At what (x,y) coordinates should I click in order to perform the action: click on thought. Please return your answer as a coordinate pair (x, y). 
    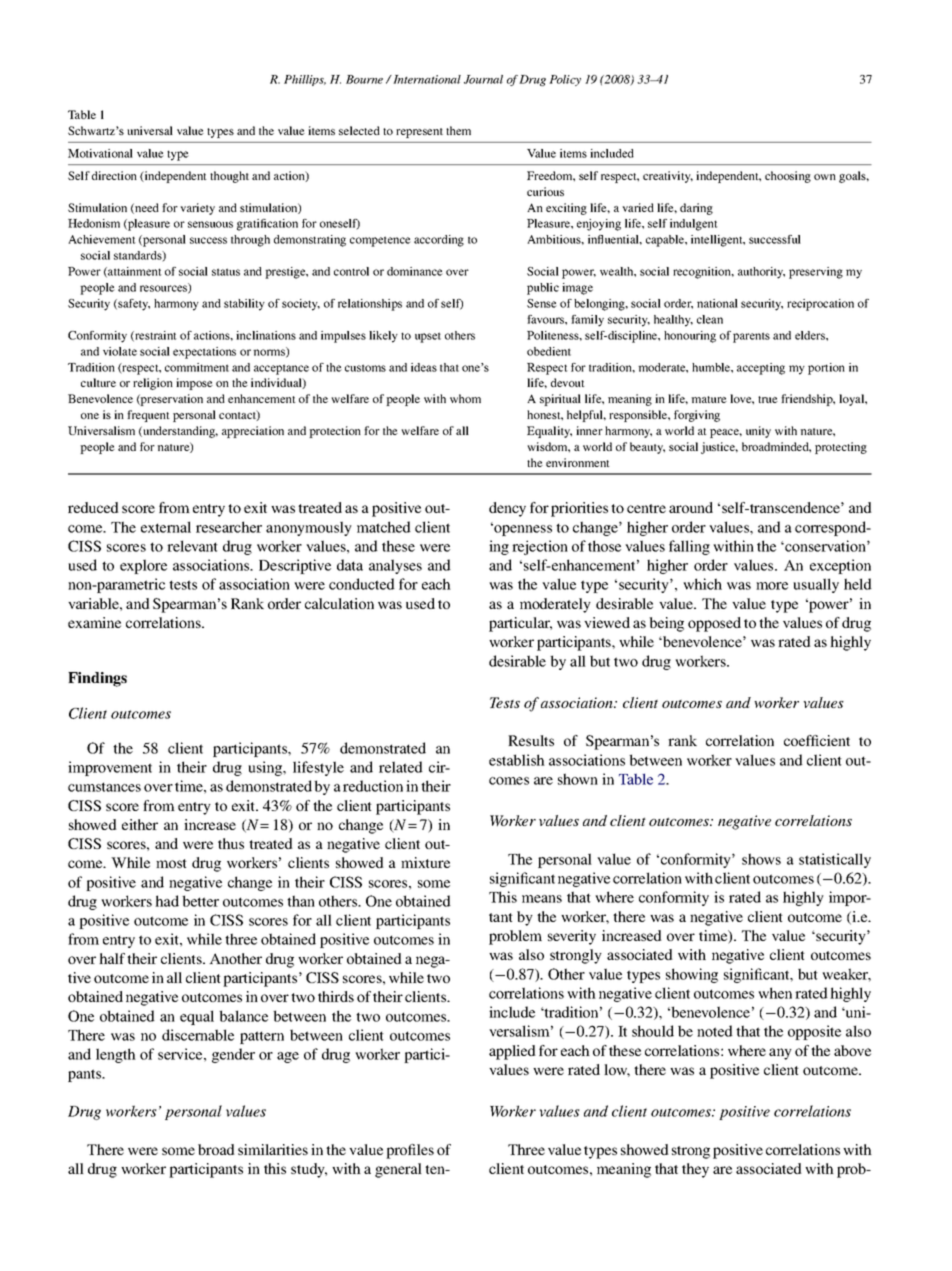
    Looking at the image, I should click on (229, 177).
